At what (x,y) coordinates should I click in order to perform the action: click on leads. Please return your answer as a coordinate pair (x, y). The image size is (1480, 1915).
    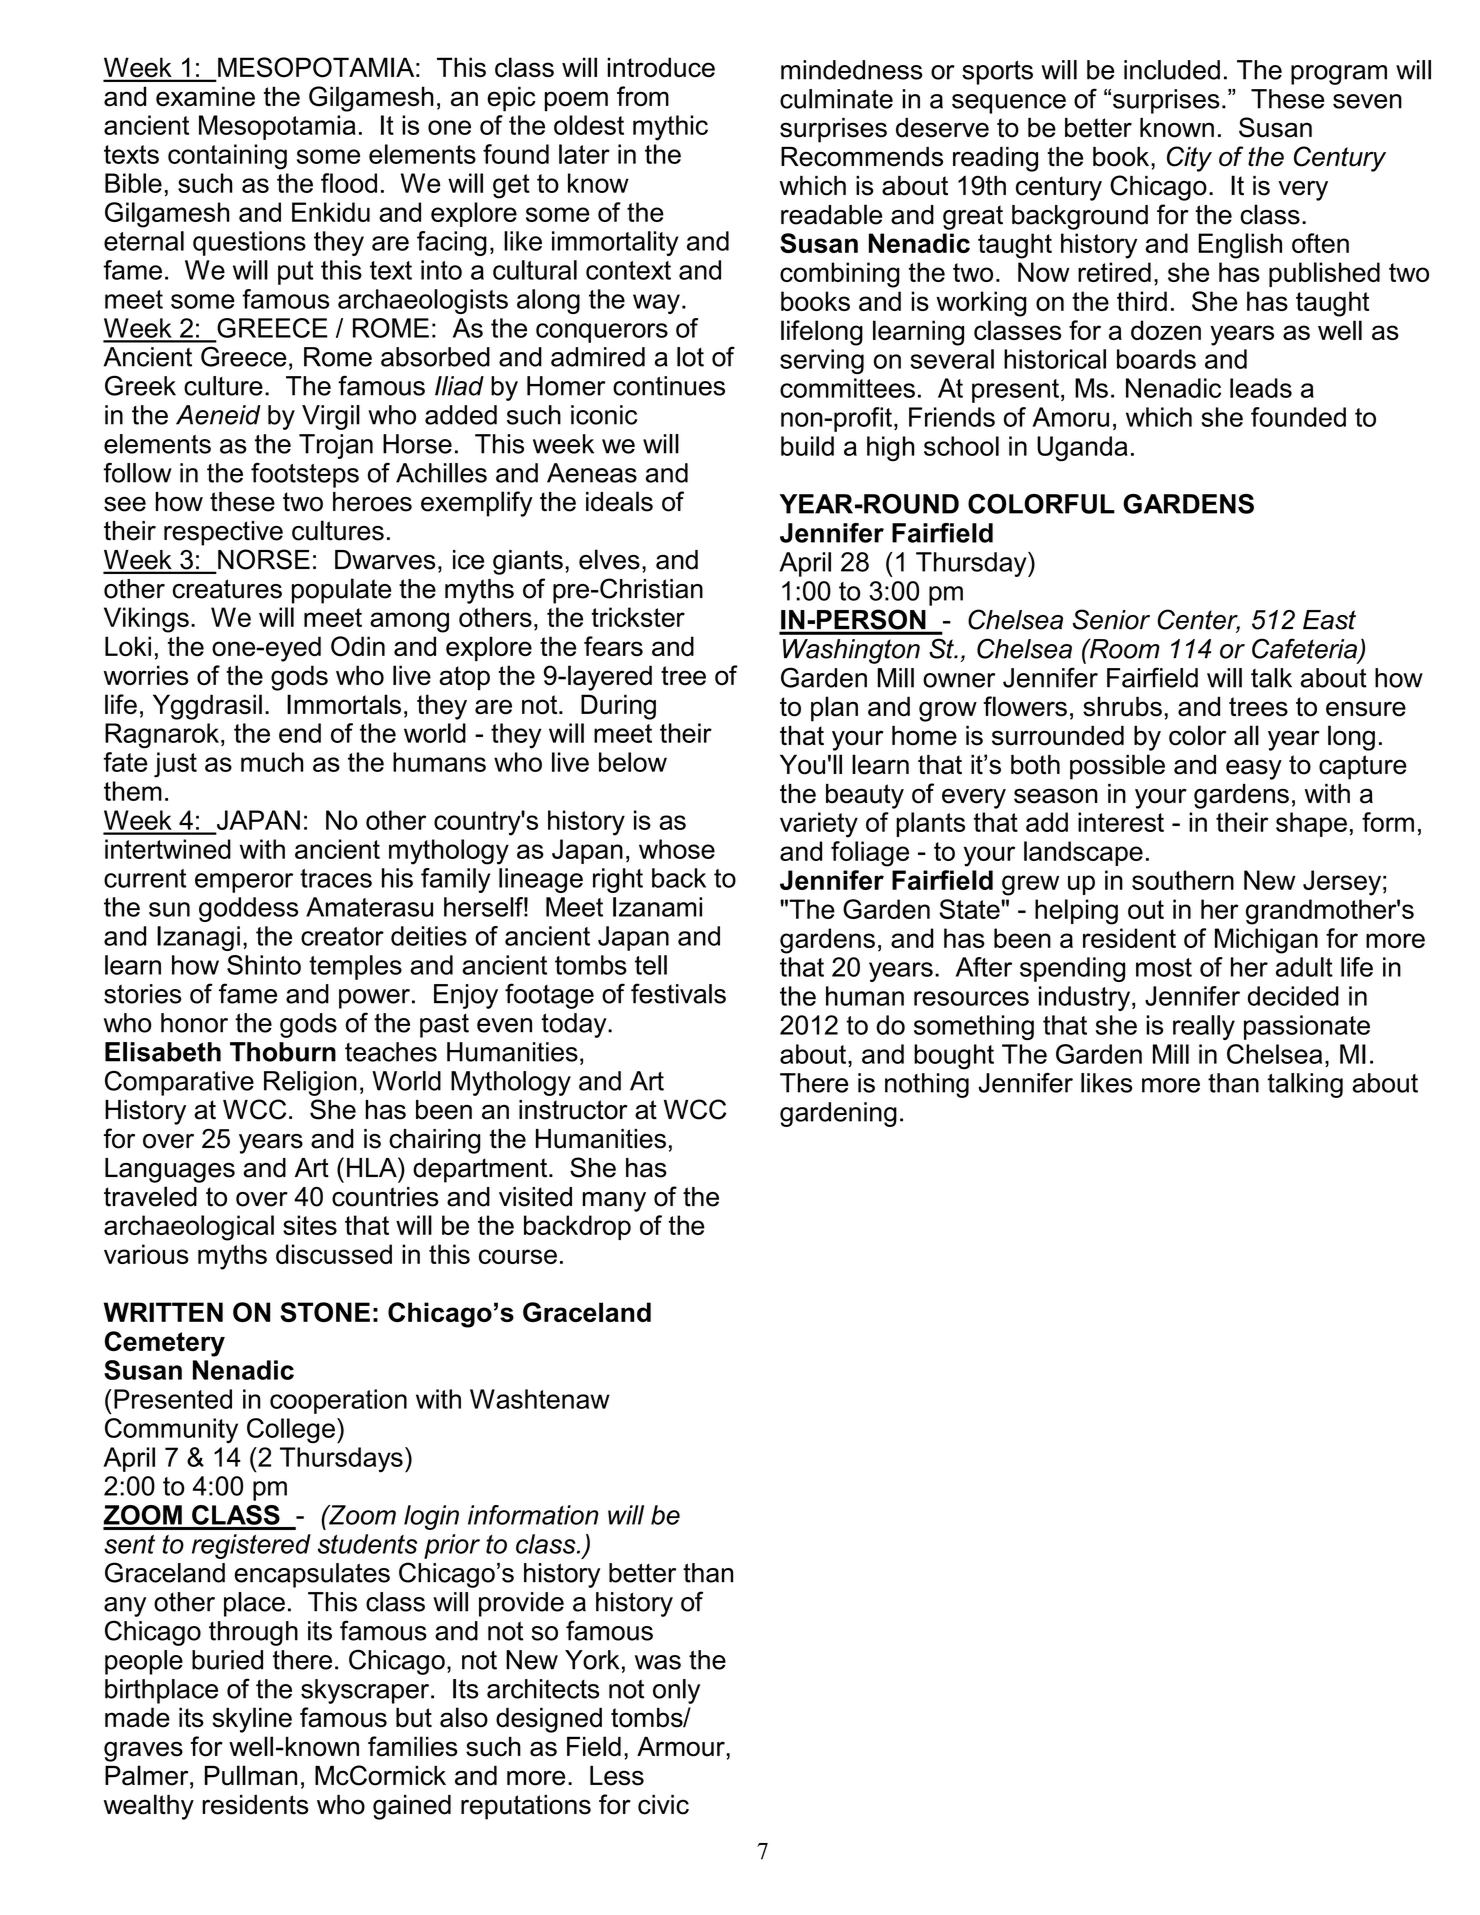
    Looking at the image, I should click on (1261, 388).
